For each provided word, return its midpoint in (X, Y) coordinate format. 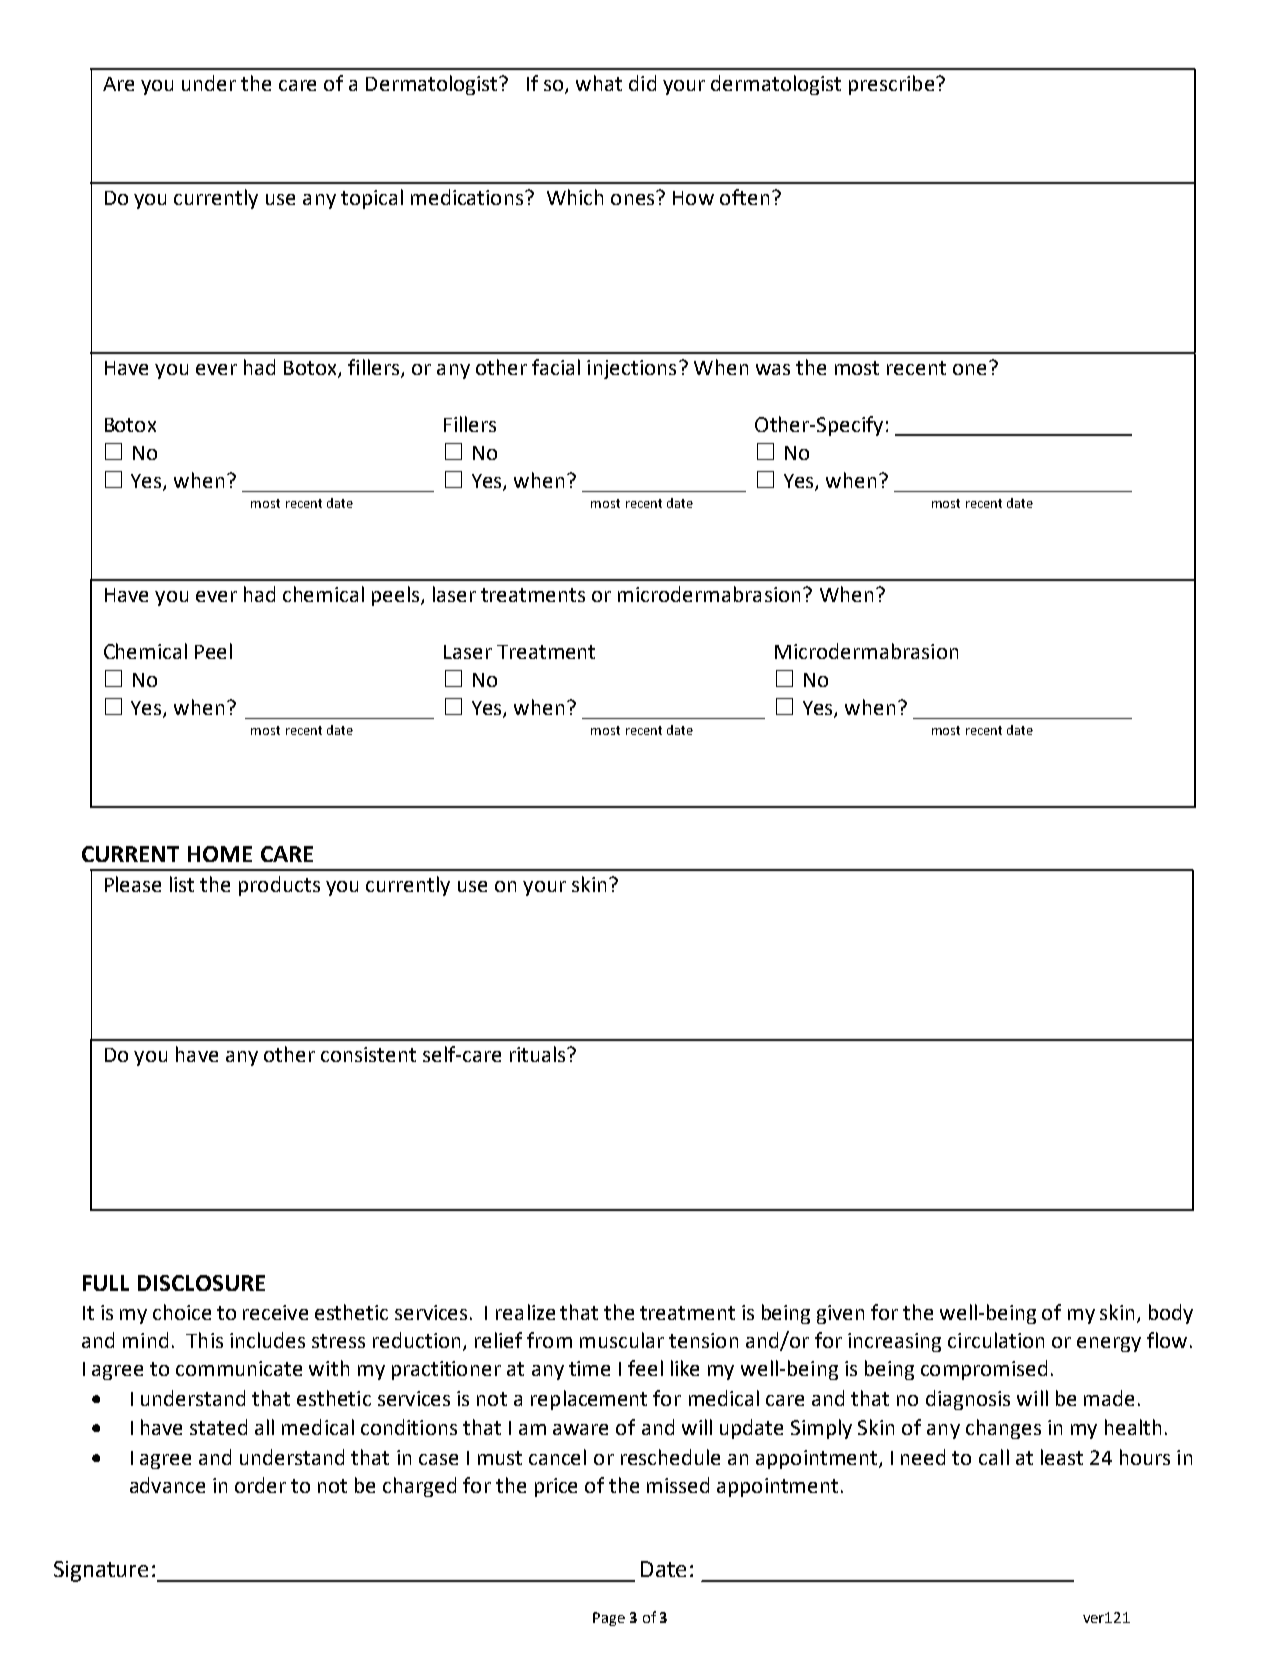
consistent (368, 1054)
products (279, 886)
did (642, 83)
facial (556, 367)
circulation (996, 1340)
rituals (539, 1054)
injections (631, 369)
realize (525, 1312)
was (773, 369)
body (1171, 1314)
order (260, 1485)
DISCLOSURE (201, 1283)
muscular (622, 1340)
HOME (220, 854)
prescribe (891, 85)
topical (372, 199)
